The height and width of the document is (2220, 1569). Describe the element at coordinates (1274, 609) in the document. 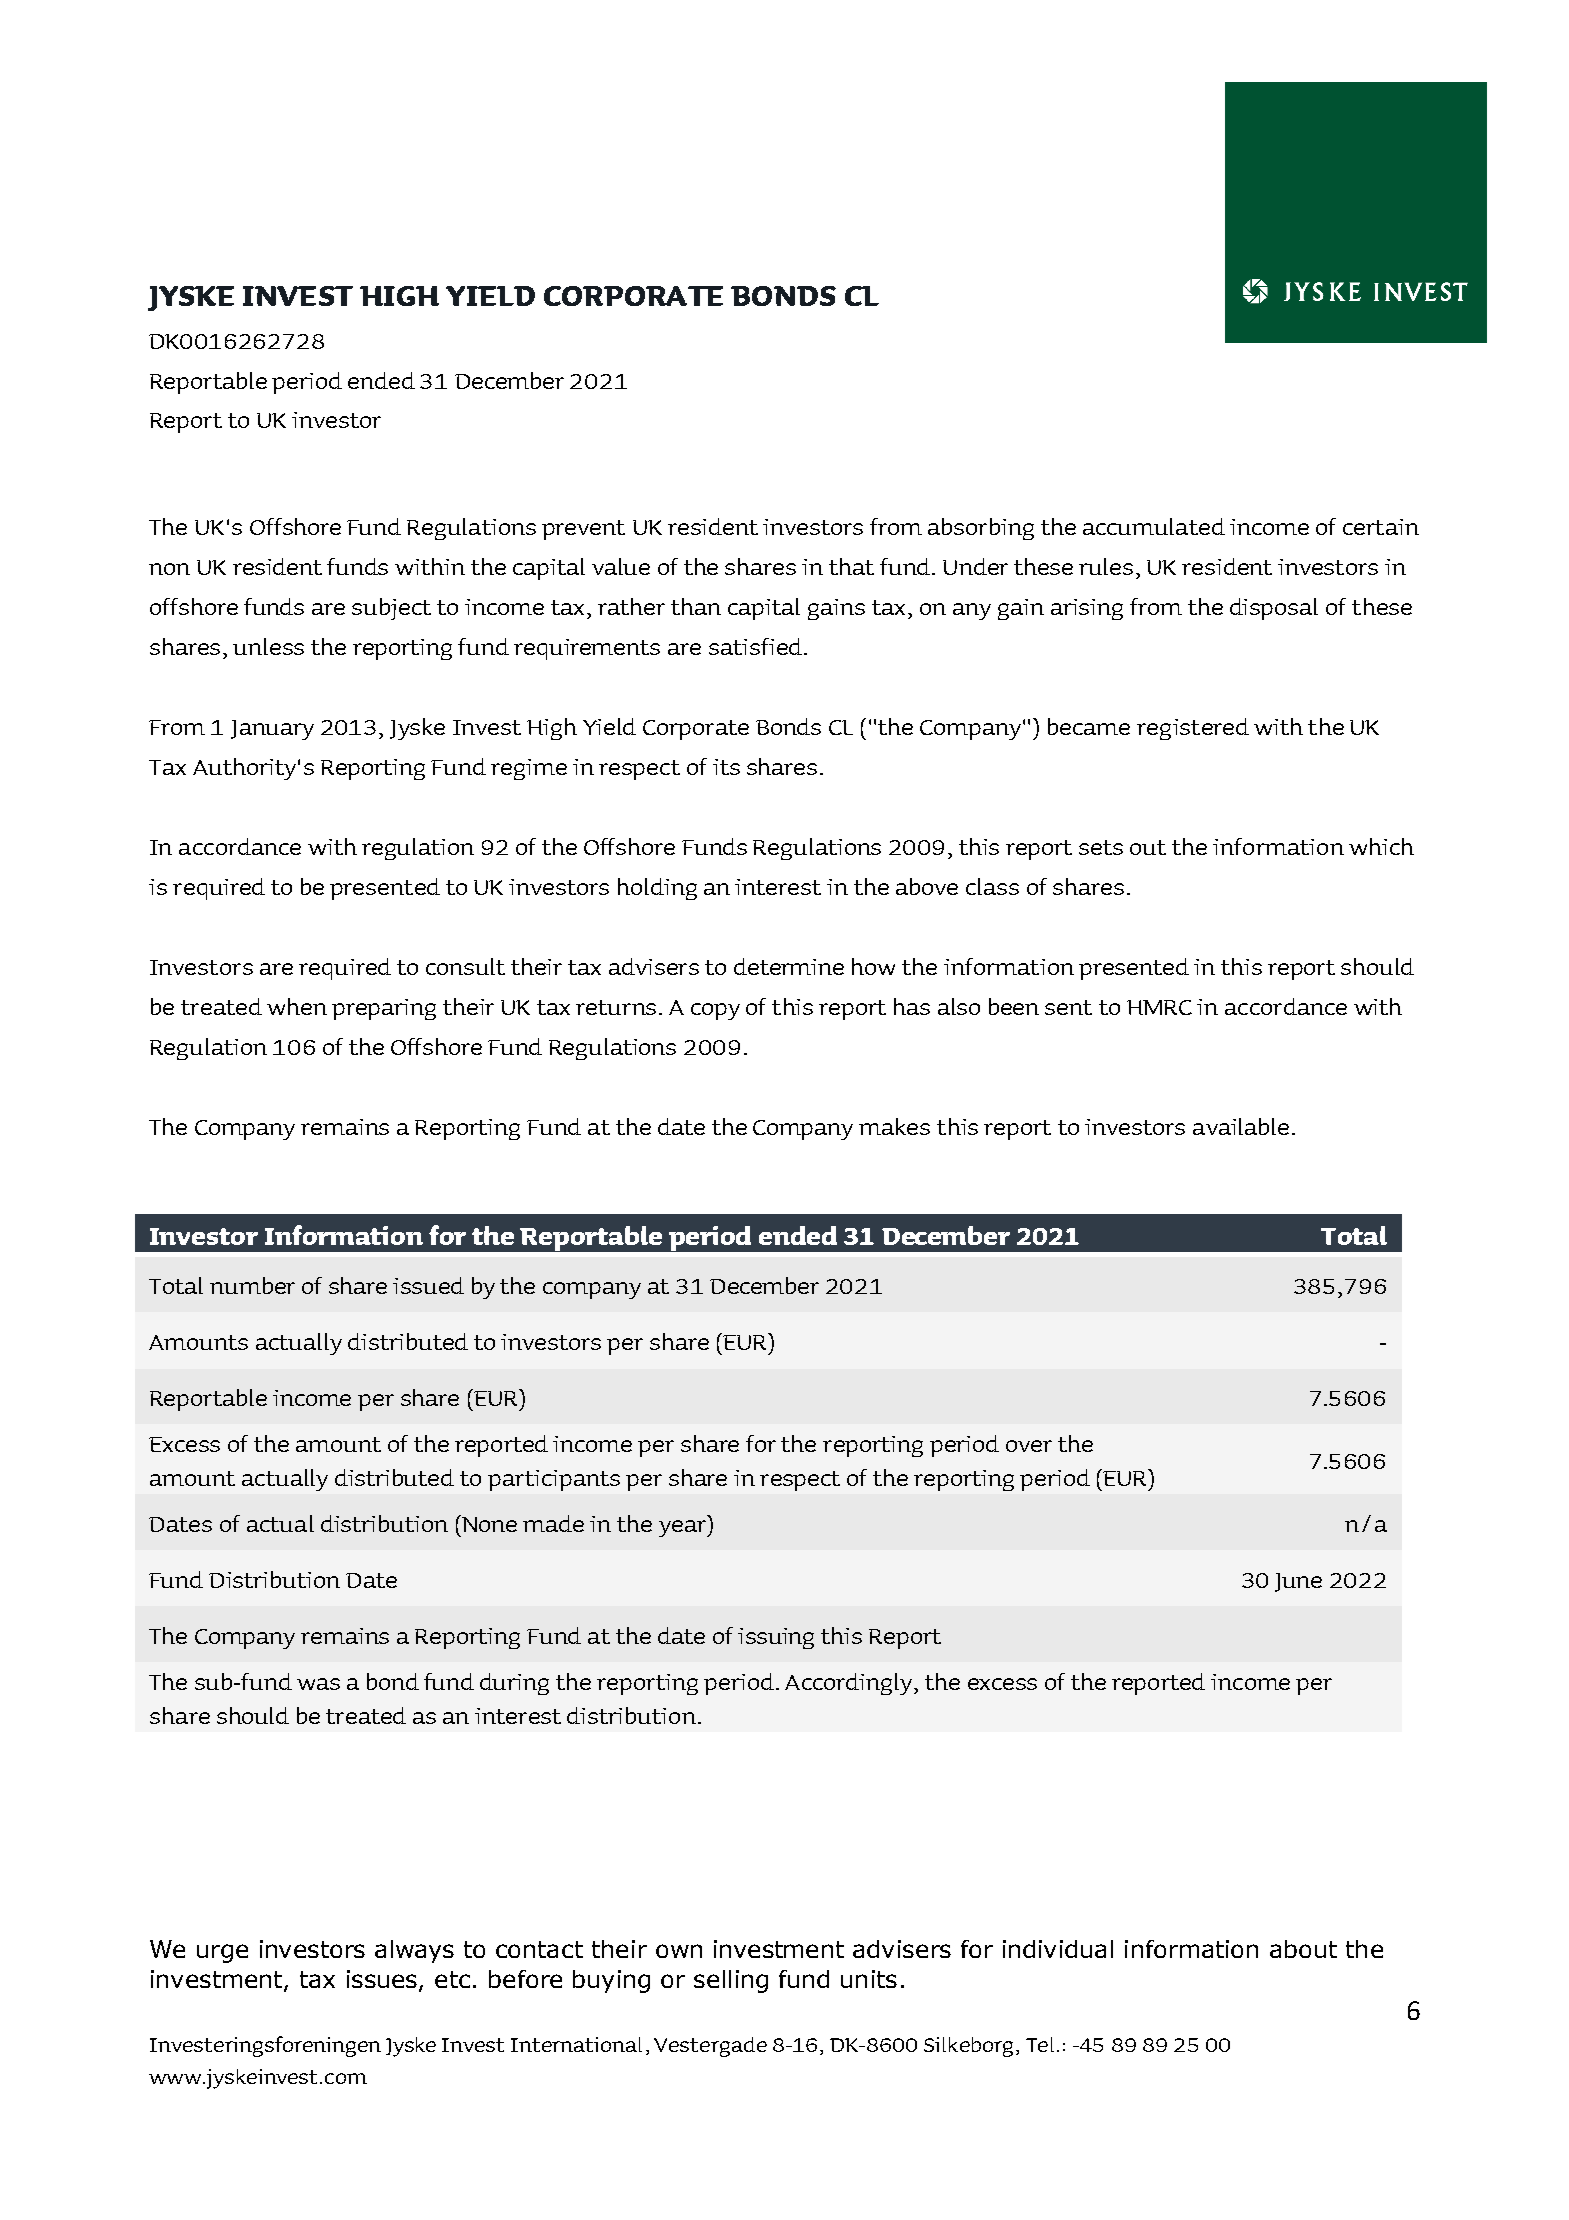

I see `disposal` at that location.
